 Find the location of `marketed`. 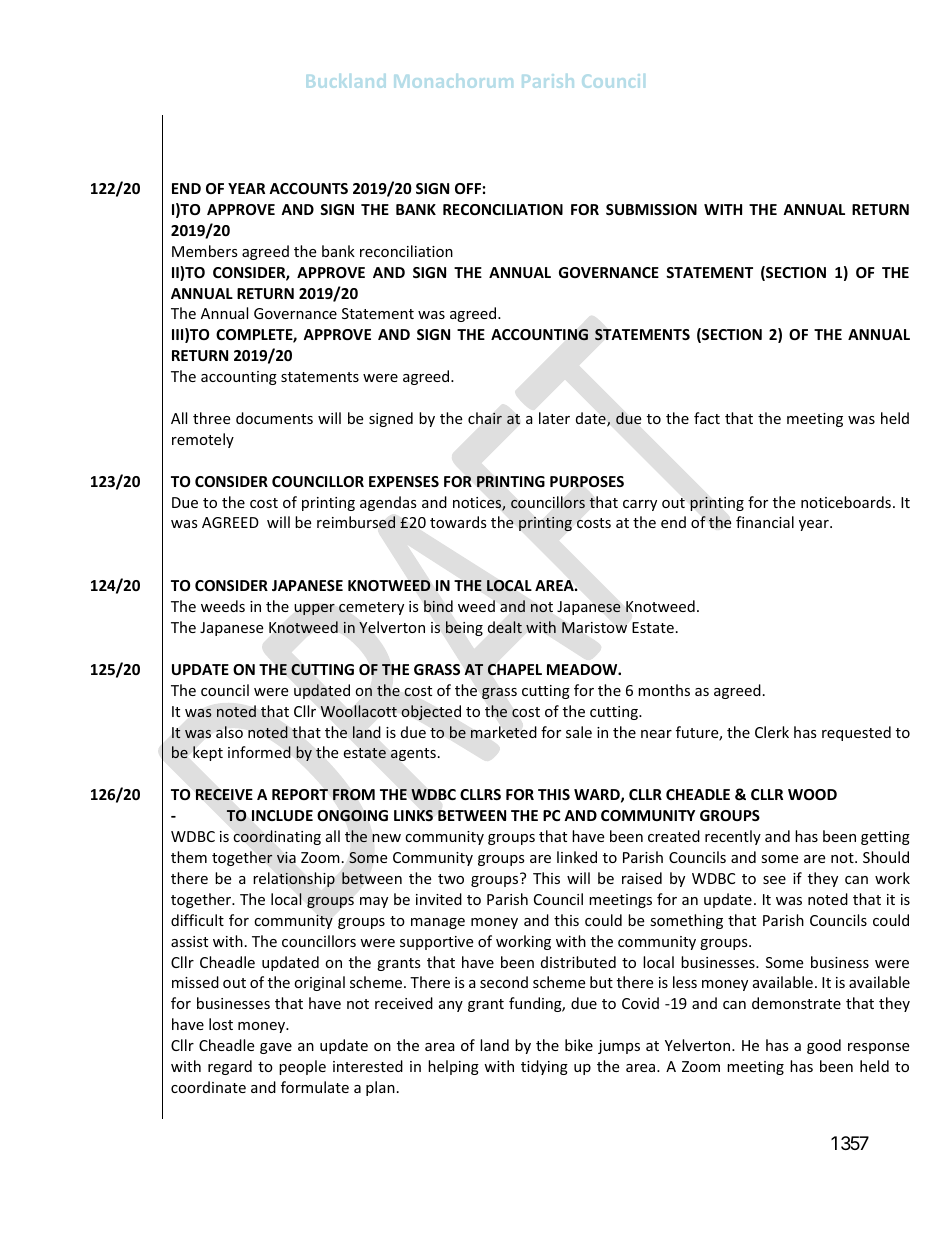

marketed is located at coordinates (504, 732).
